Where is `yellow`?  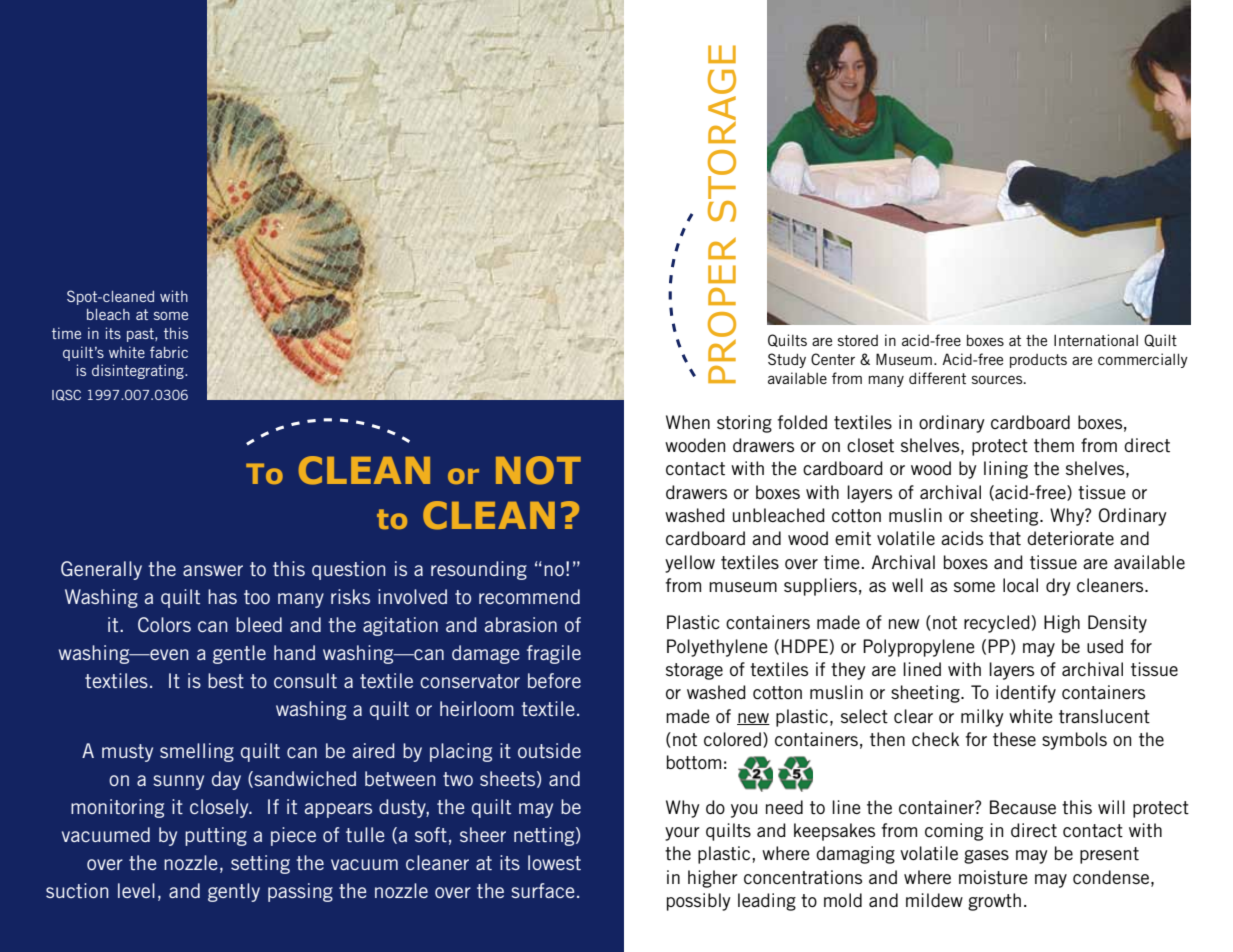
yellow is located at coordinates (690, 564).
